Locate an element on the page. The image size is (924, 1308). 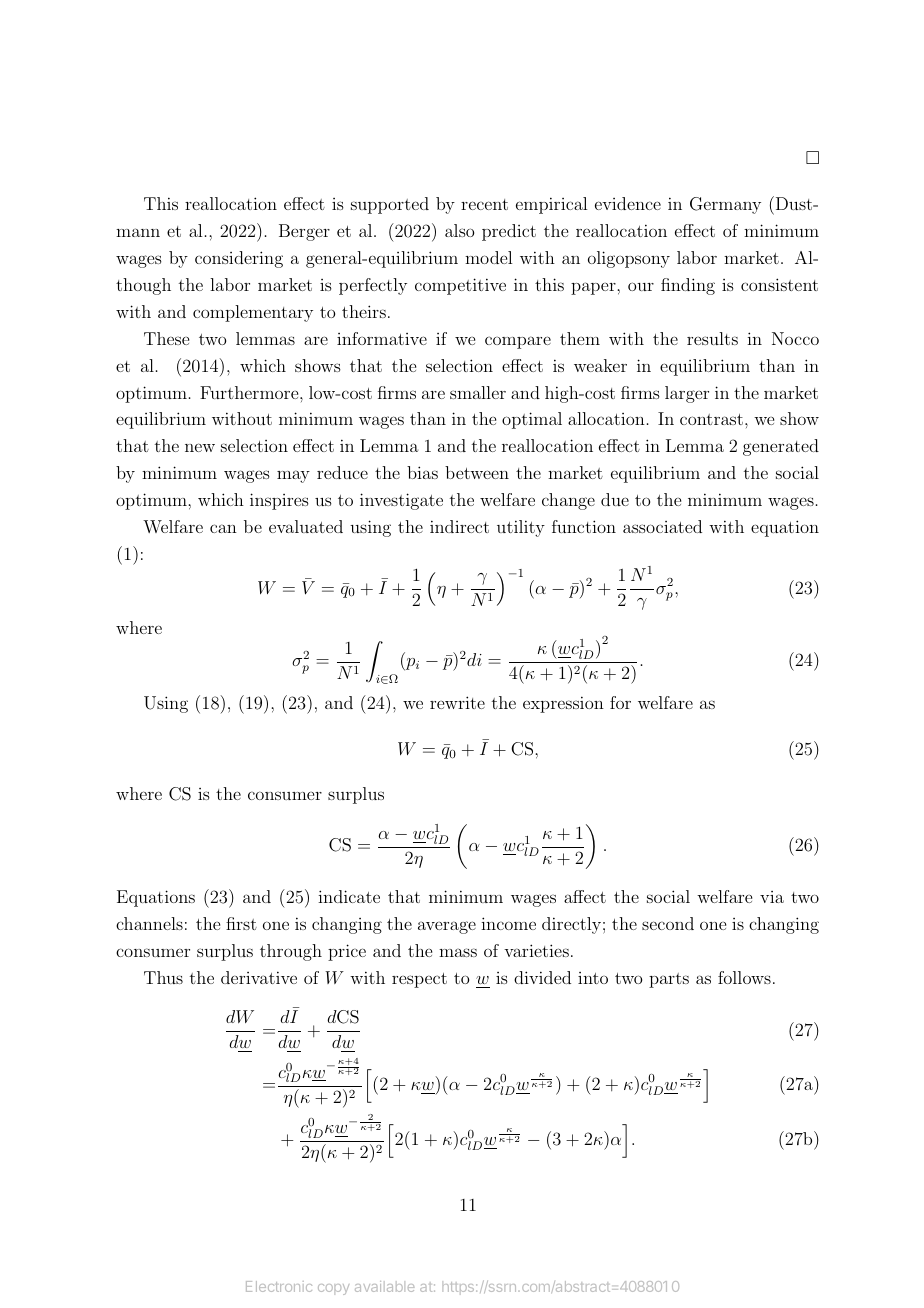
considering is located at coordinates (239, 259).
